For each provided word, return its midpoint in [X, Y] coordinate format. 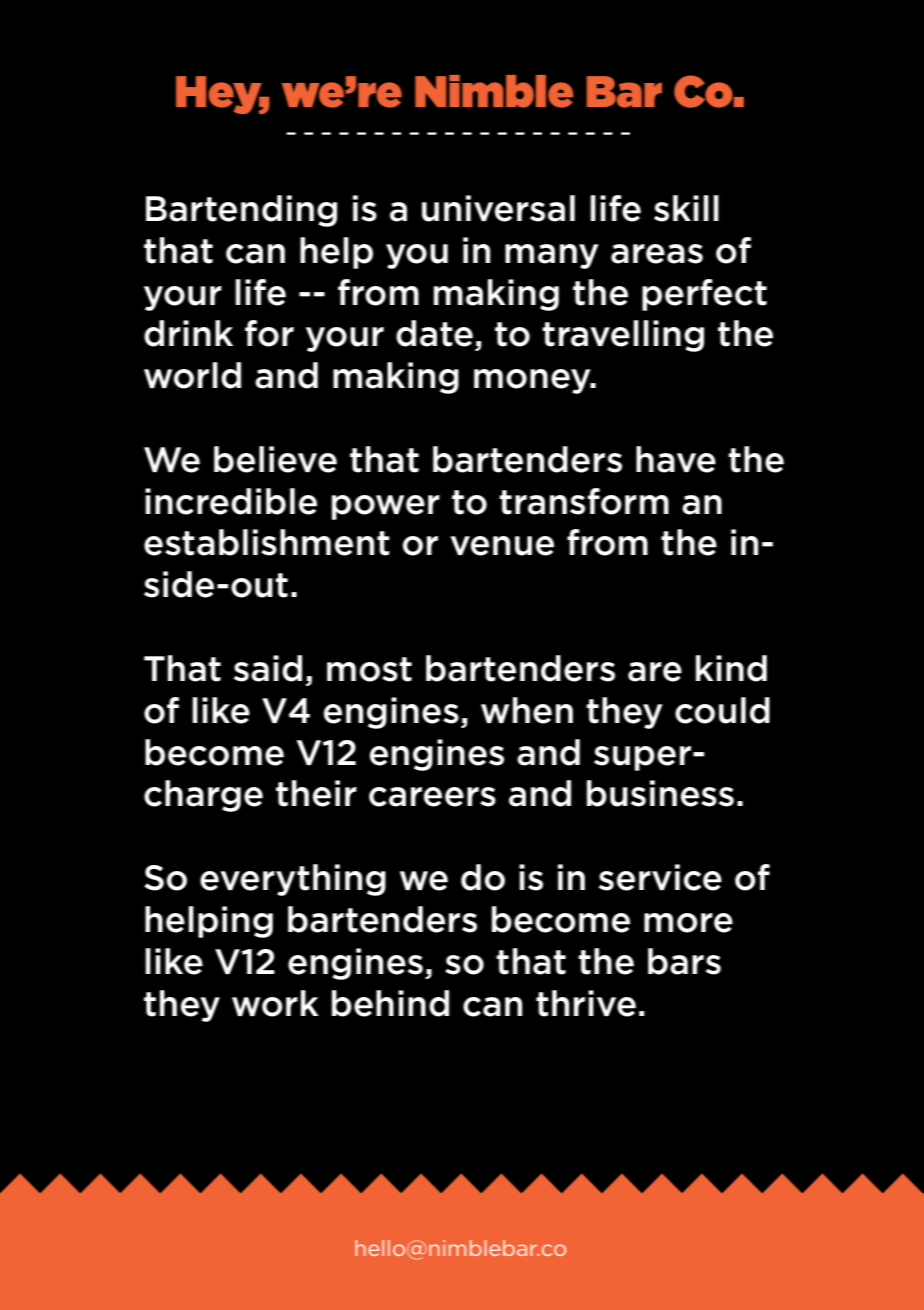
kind [731, 668]
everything [293, 880]
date [434, 333]
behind [390, 1003]
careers [432, 797]
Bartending [241, 211]
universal [498, 208]
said [268, 668]
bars [684, 961]
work [275, 1003]
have [676, 459]
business [660, 793]
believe [275, 459]
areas [657, 254]
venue [502, 546]
